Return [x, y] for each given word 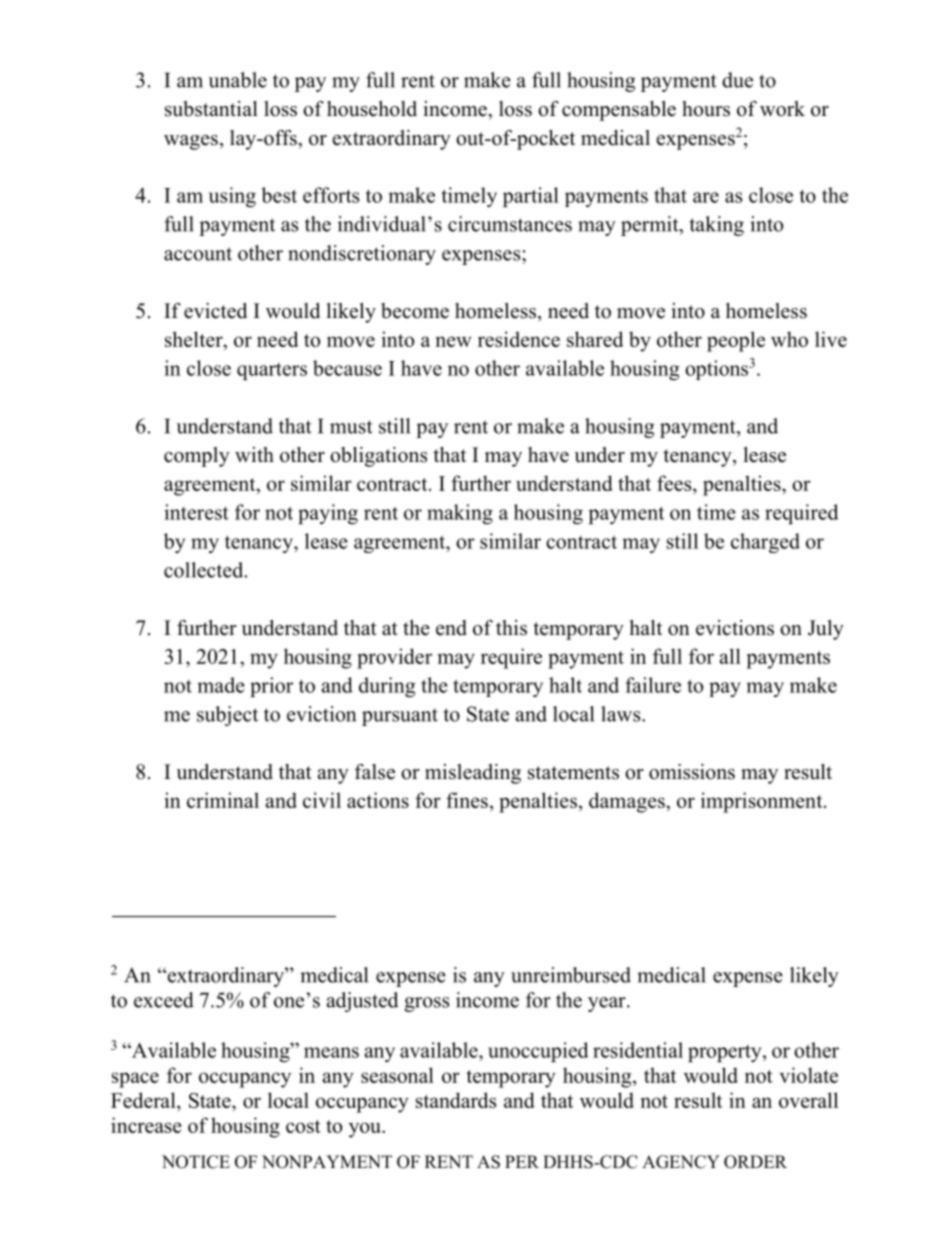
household [372, 109]
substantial [211, 109]
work [782, 109]
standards [456, 1100]
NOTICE [196, 1162]
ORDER [755, 1162]
